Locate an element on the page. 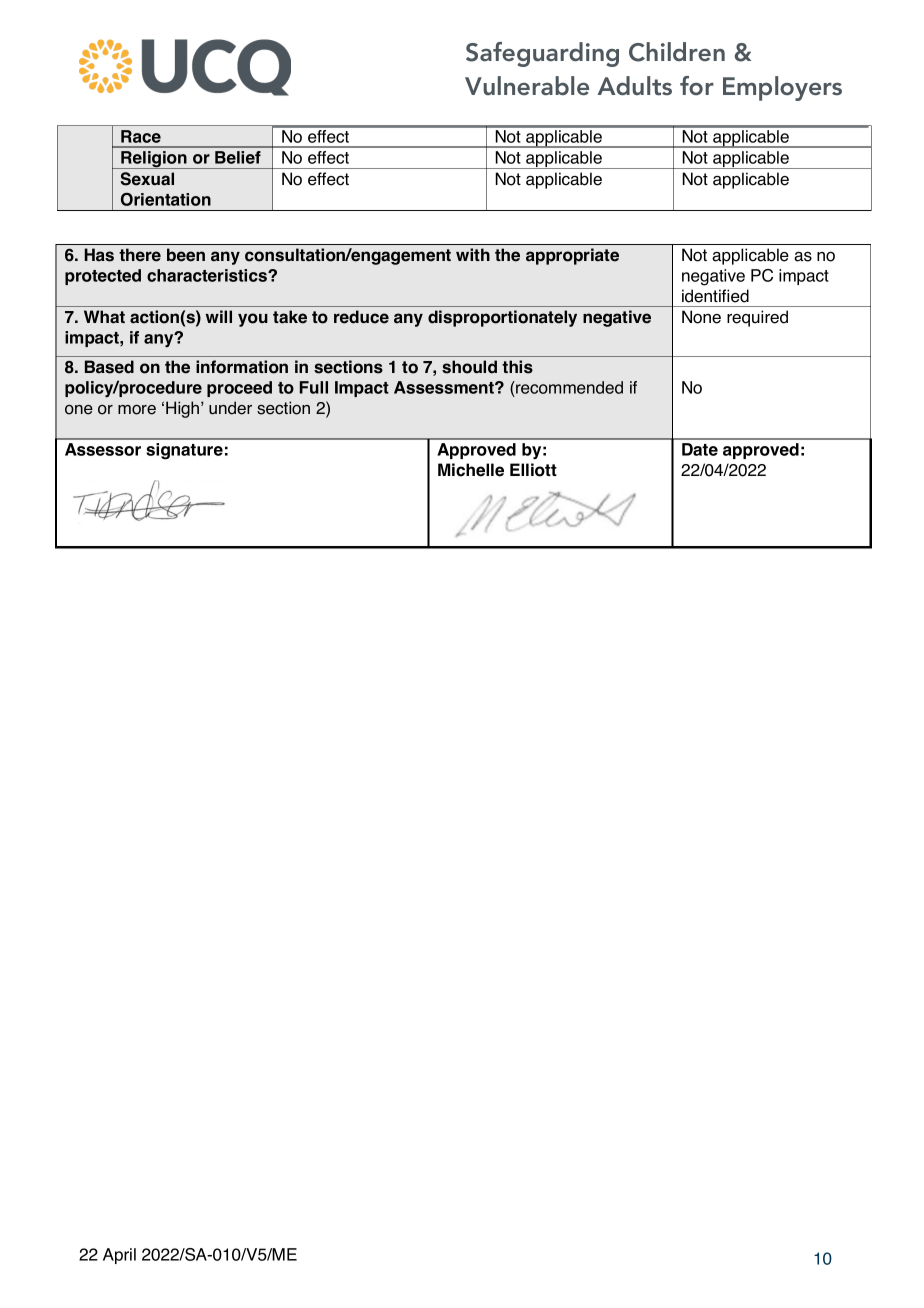 The width and height of the document is (924, 1308). Michelle is located at coordinates (471, 470).
